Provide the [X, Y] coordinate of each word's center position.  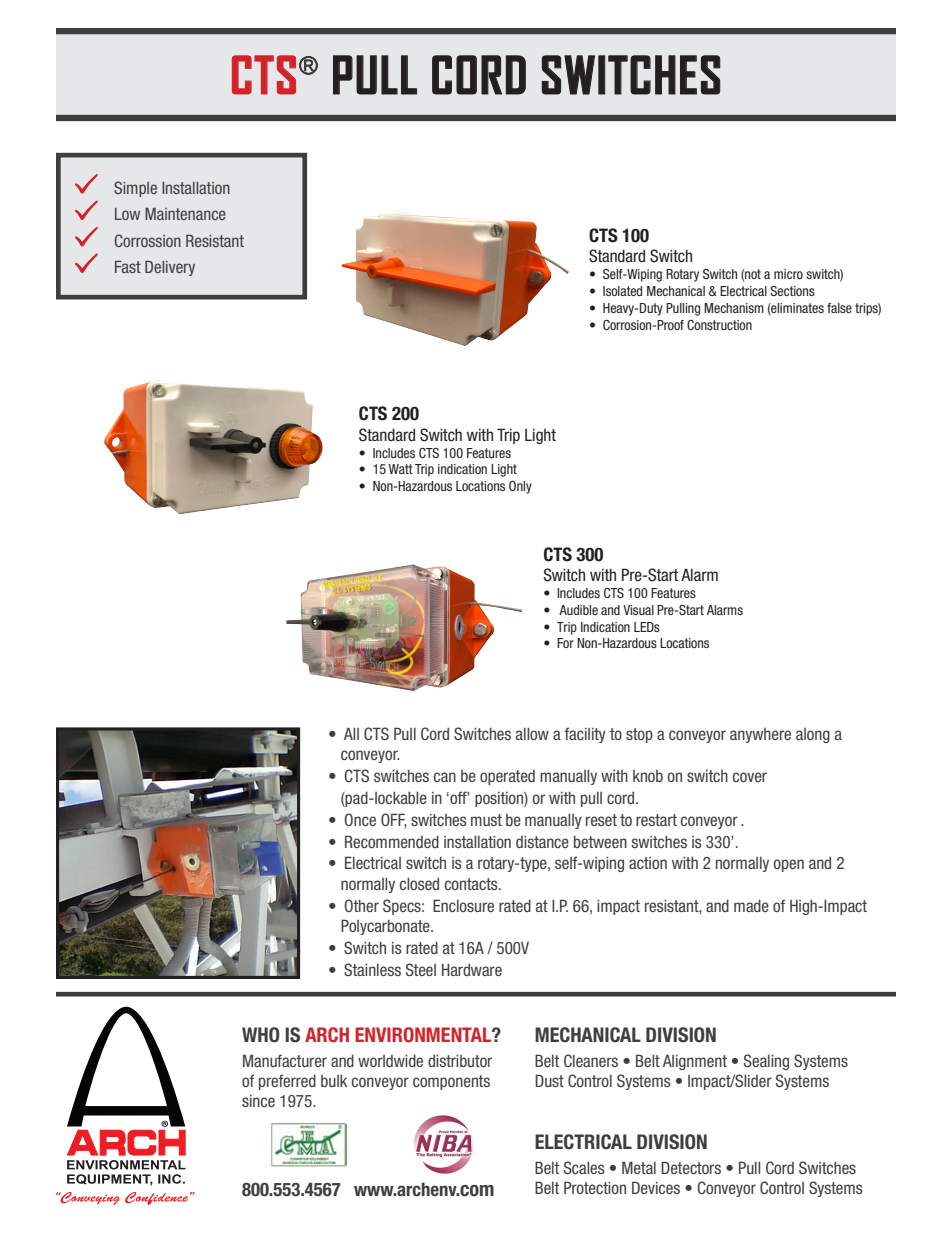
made [751, 906]
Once [360, 819]
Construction [719, 325]
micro [788, 274]
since [258, 1101]
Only [520, 487]
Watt [400, 469]
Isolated [622, 291]
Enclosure [463, 905]
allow [532, 734]
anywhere [760, 735]
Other [361, 905]
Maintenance [185, 214]
